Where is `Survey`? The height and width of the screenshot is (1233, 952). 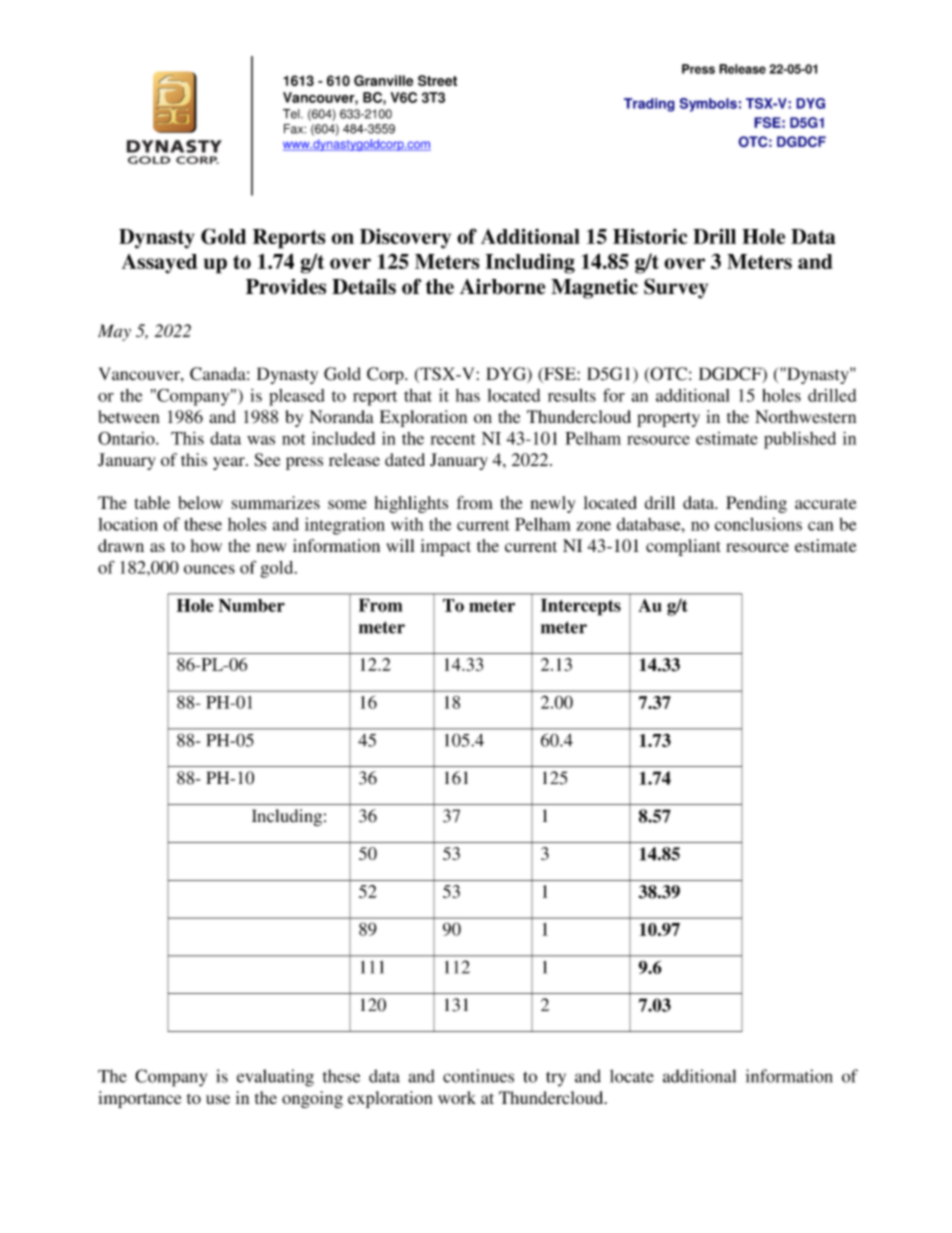
Survey is located at coordinates (676, 288).
